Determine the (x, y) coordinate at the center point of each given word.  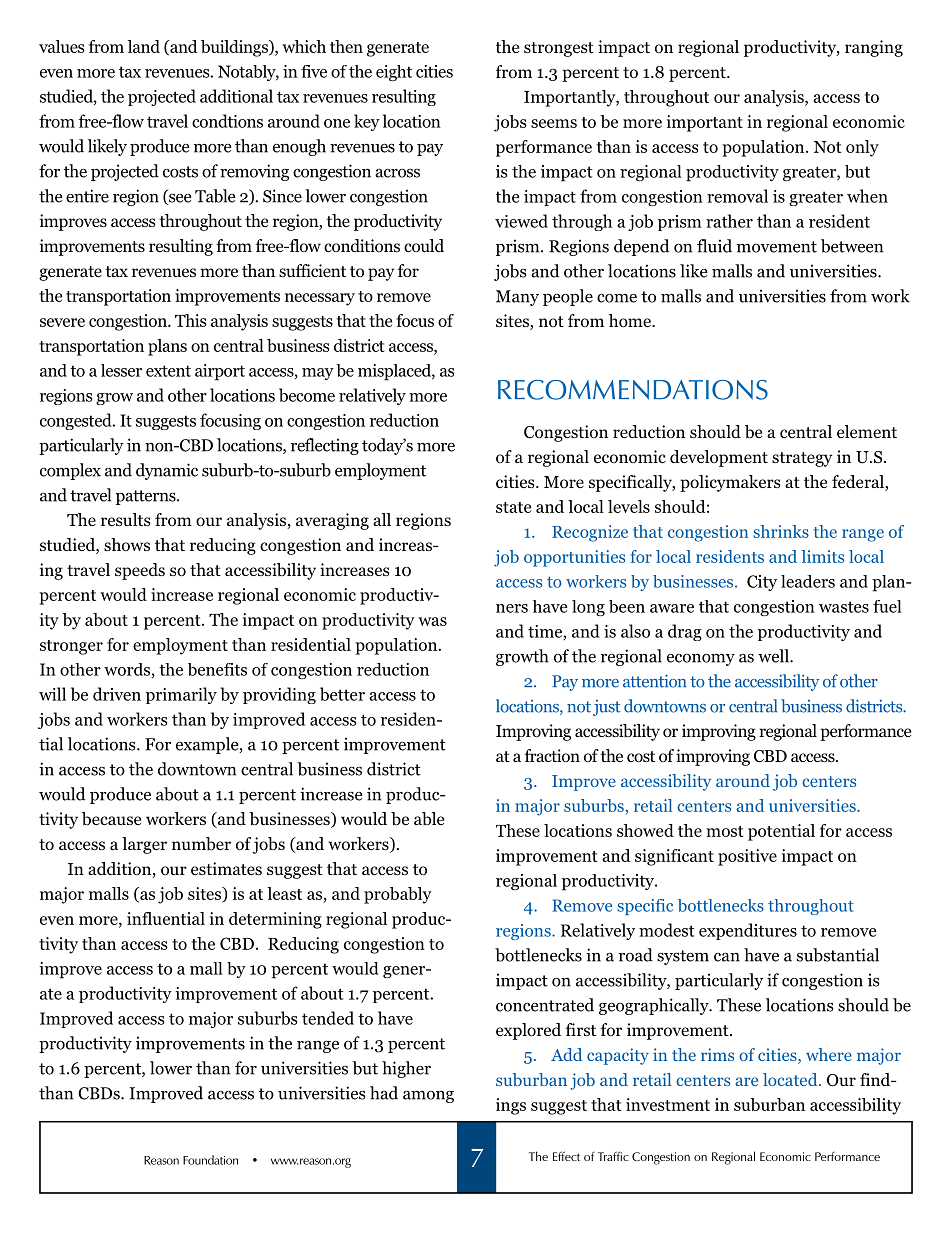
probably (398, 895)
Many (517, 298)
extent (168, 371)
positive (747, 857)
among (428, 1096)
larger (144, 845)
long (588, 608)
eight (394, 73)
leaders (808, 581)
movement (777, 247)
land (144, 46)
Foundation (210, 1160)
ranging (874, 48)
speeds (140, 571)
